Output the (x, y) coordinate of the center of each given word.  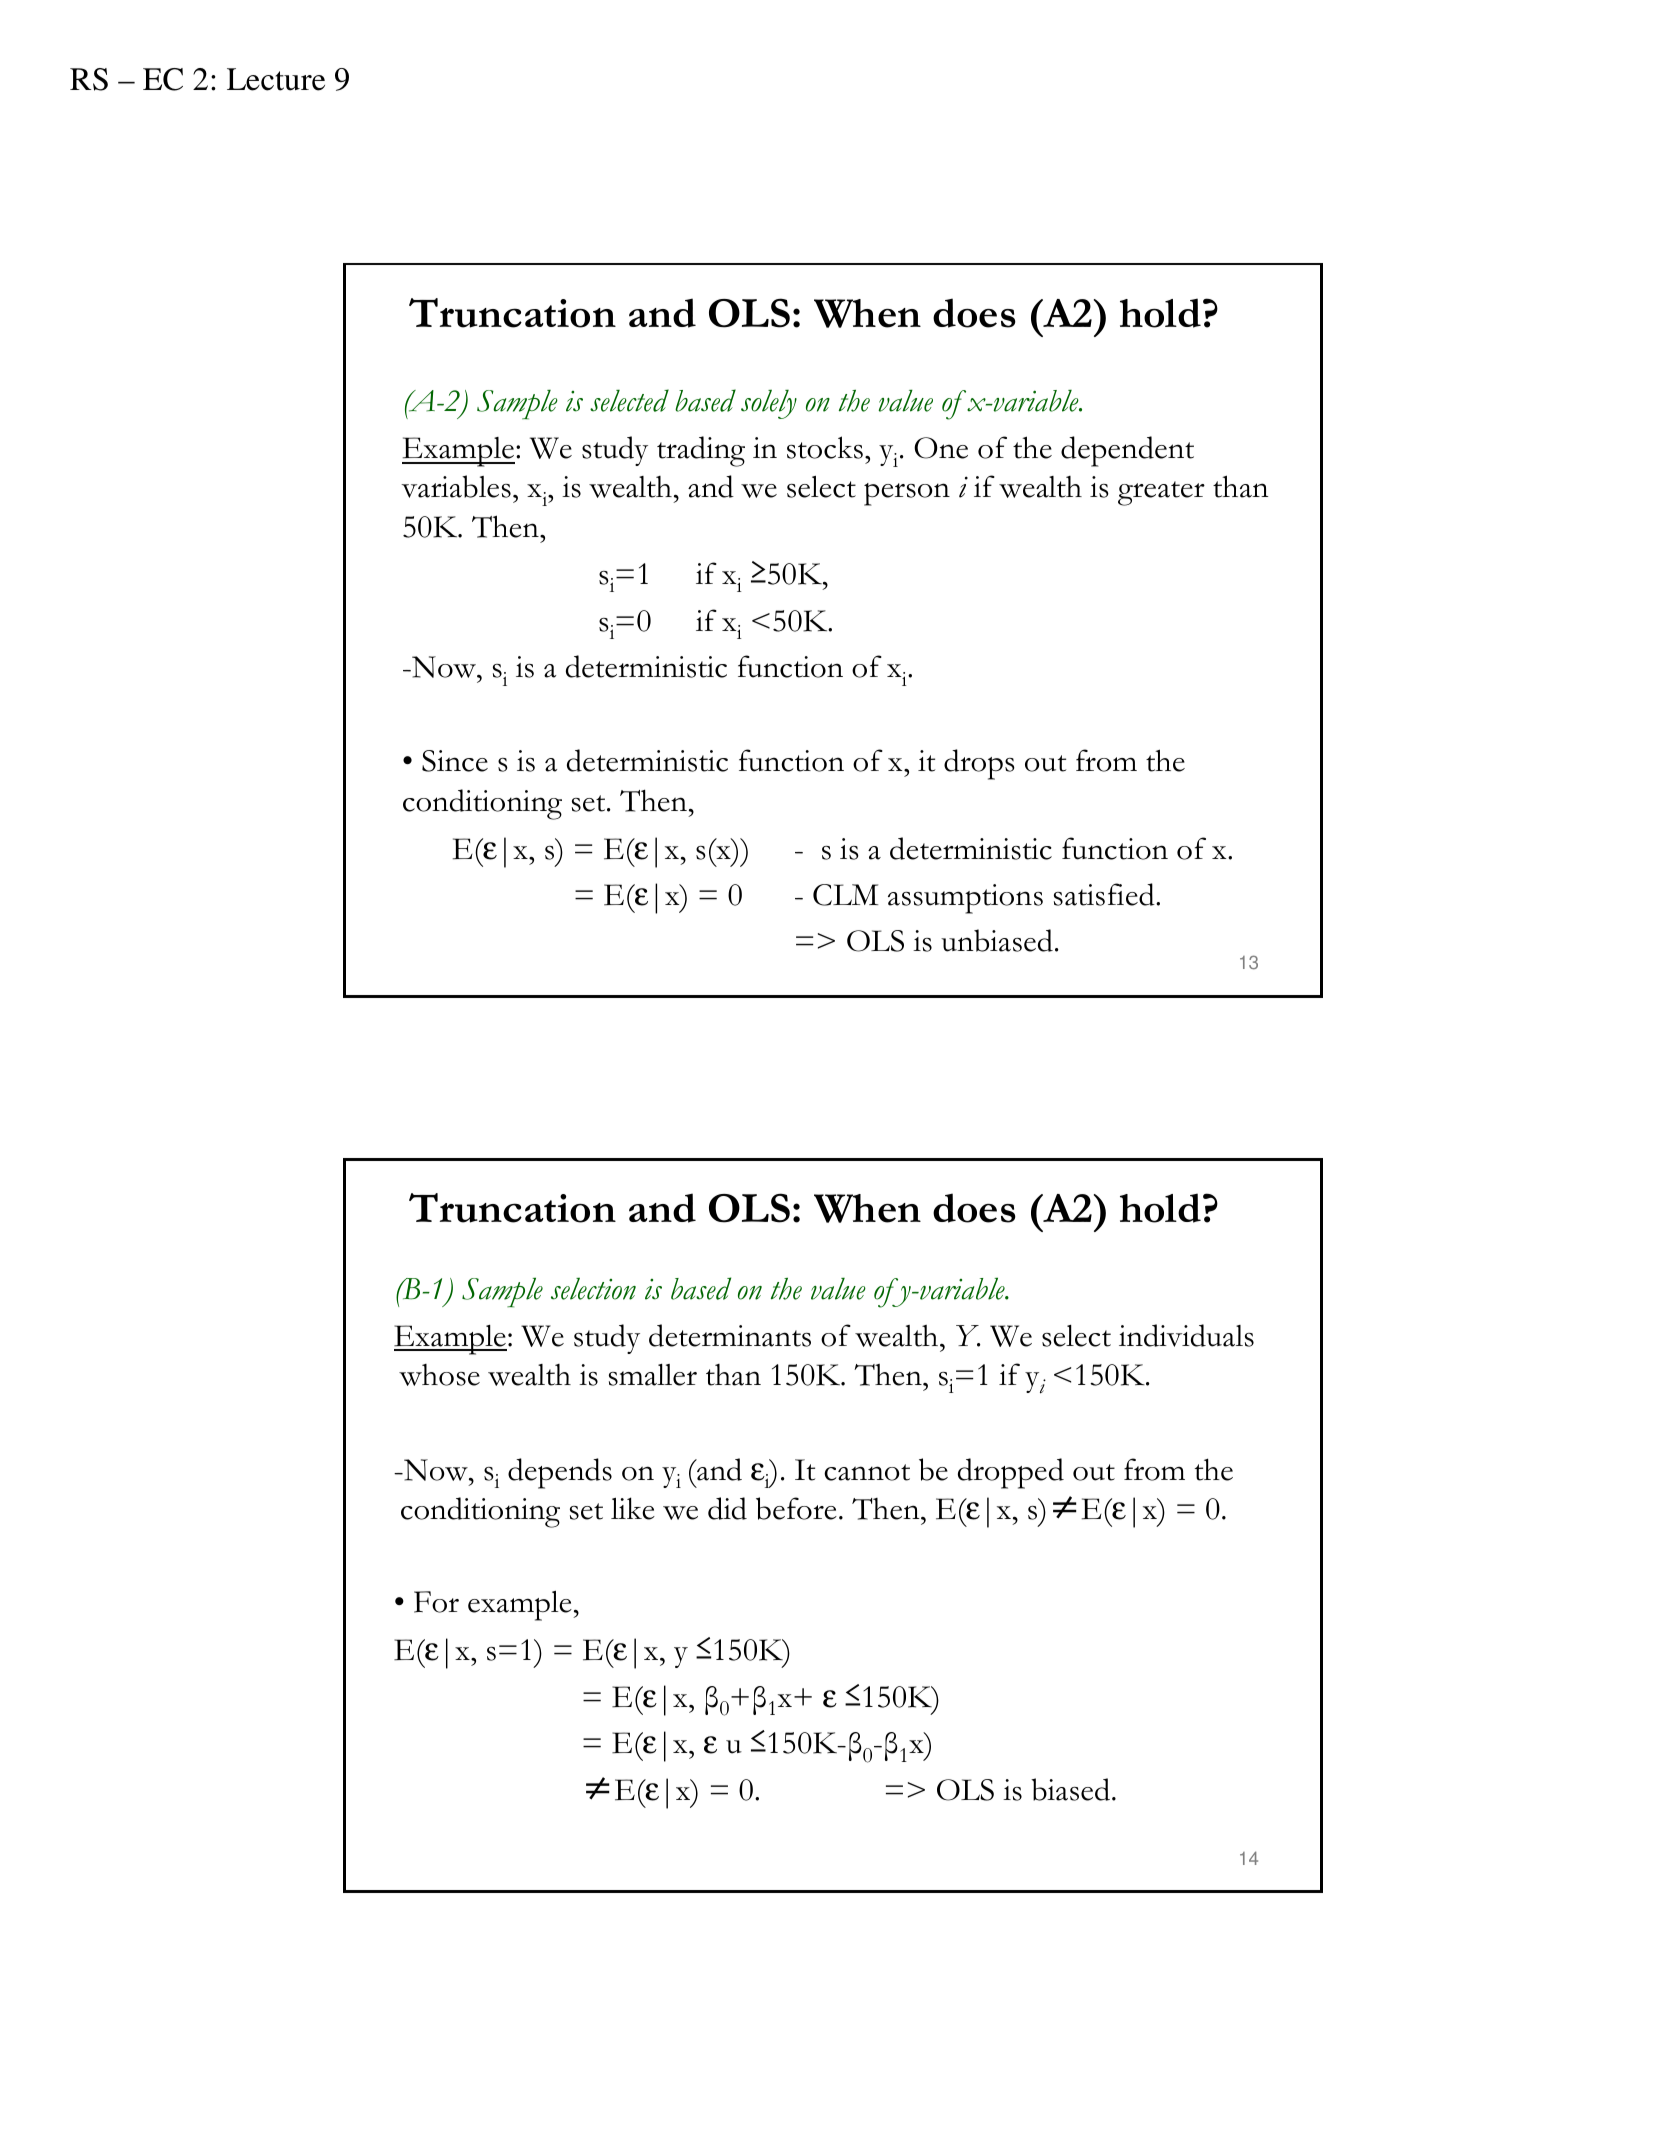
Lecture (276, 79)
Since (455, 761)
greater (1161, 493)
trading (701, 451)
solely (769, 404)
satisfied (1105, 894)
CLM (845, 895)
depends (560, 1473)
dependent (1127, 451)
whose (439, 1375)
